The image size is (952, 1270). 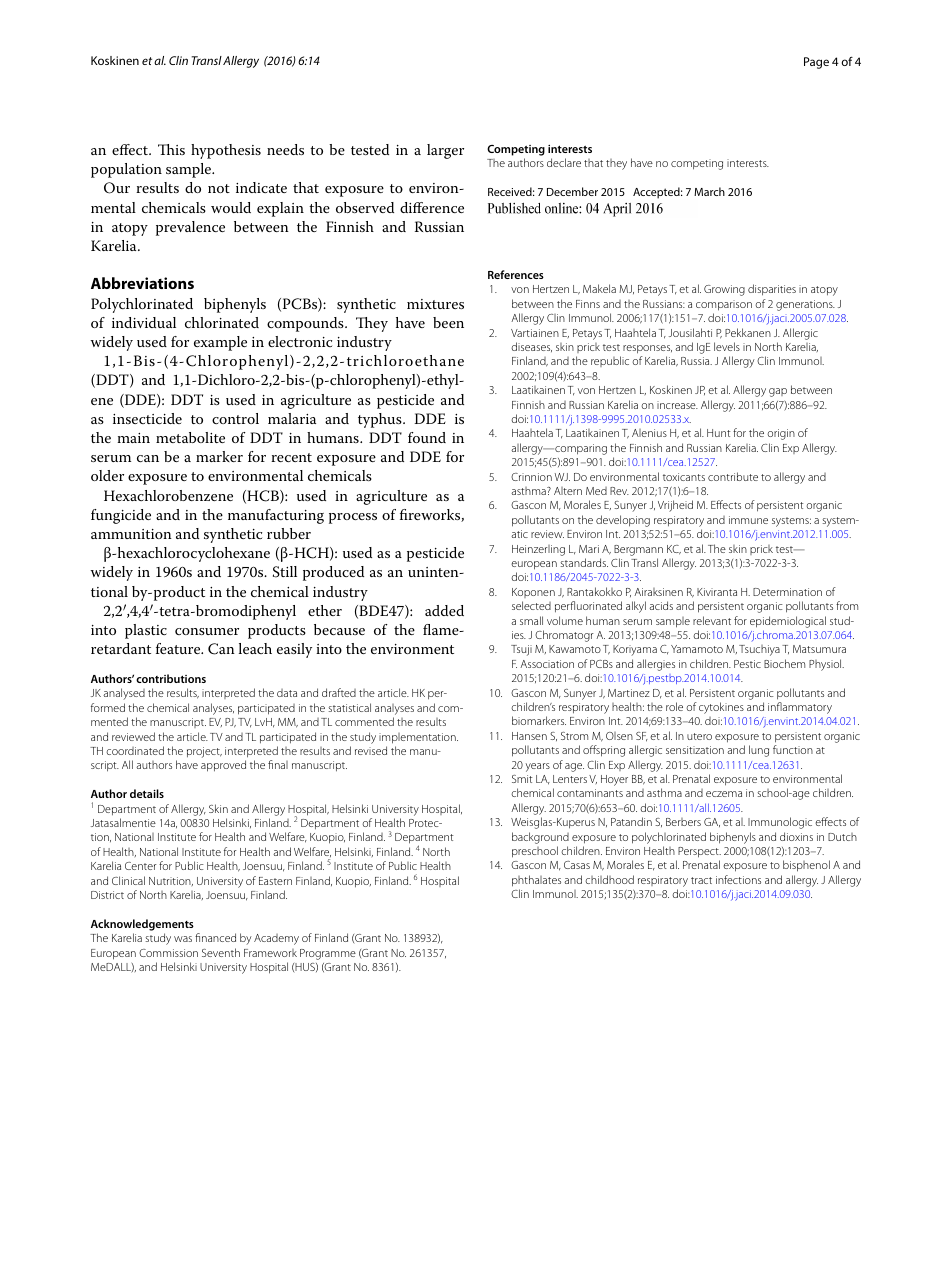 I want to click on diseases, so click(x=531, y=347).
